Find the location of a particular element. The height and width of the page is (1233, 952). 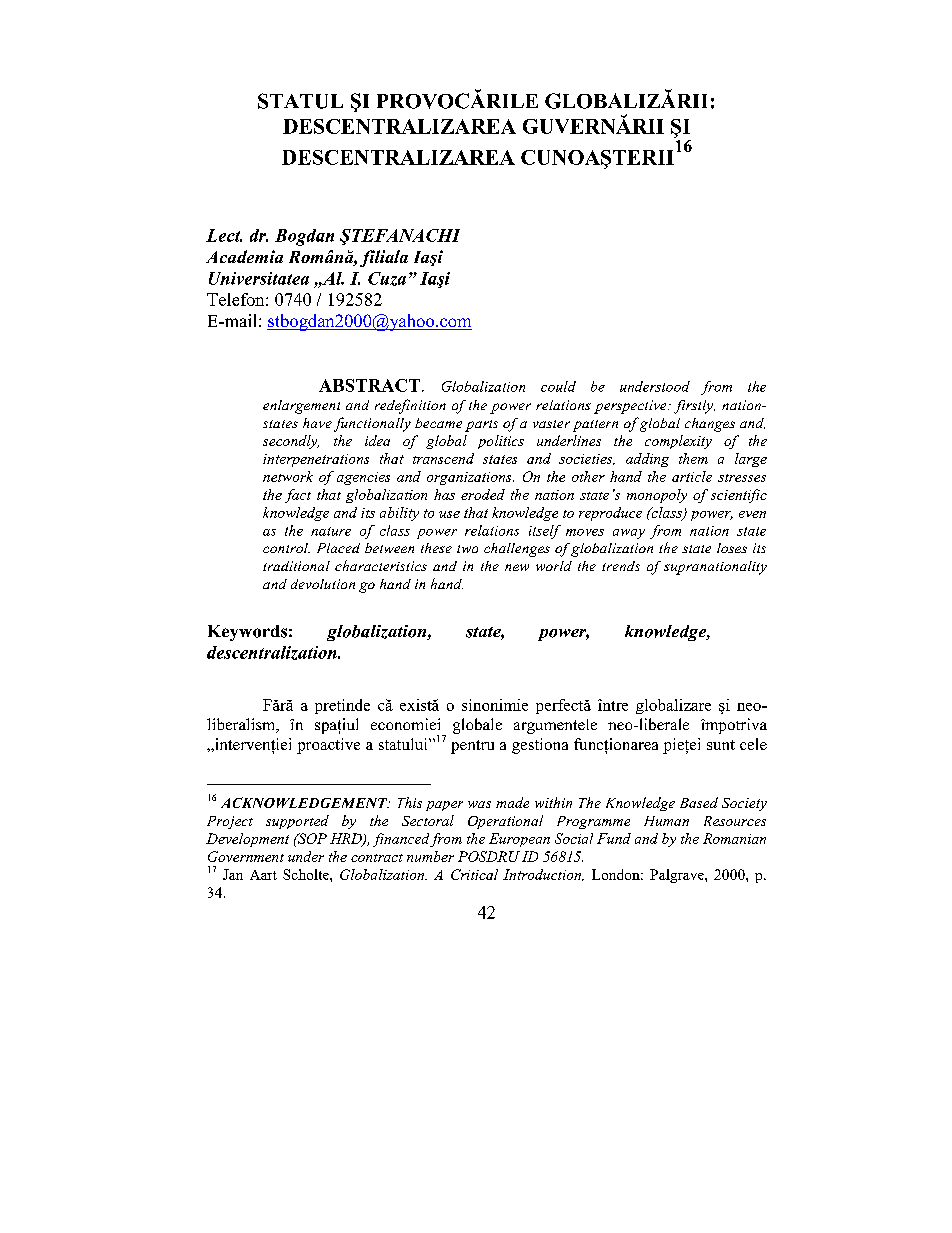

pentru is located at coordinates (472, 747).
